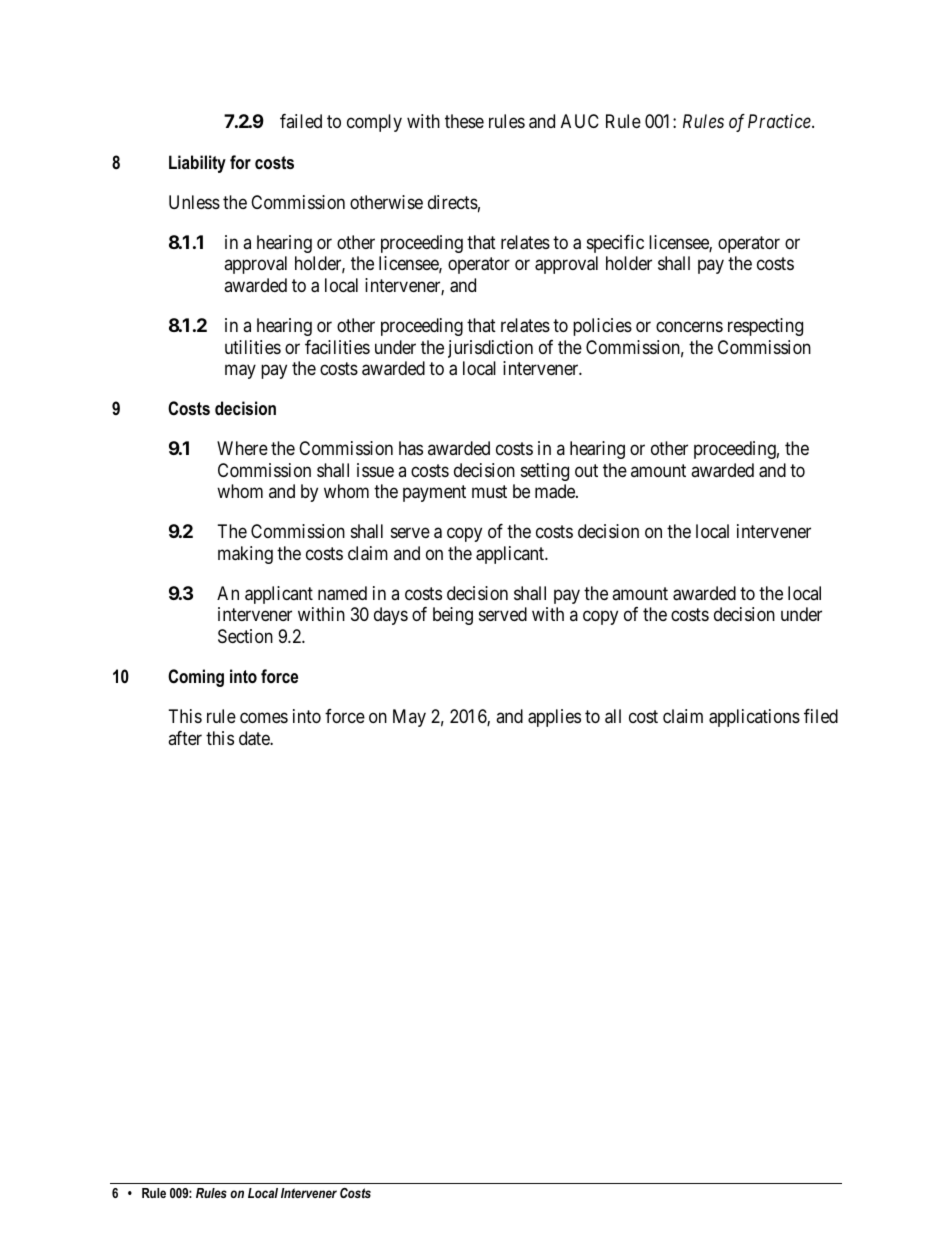 Image resolution: width=952 pixels, height=1233 pixels. Describe the element at coordinates (464, 121) in the screenshot. I see `these` at that location.
